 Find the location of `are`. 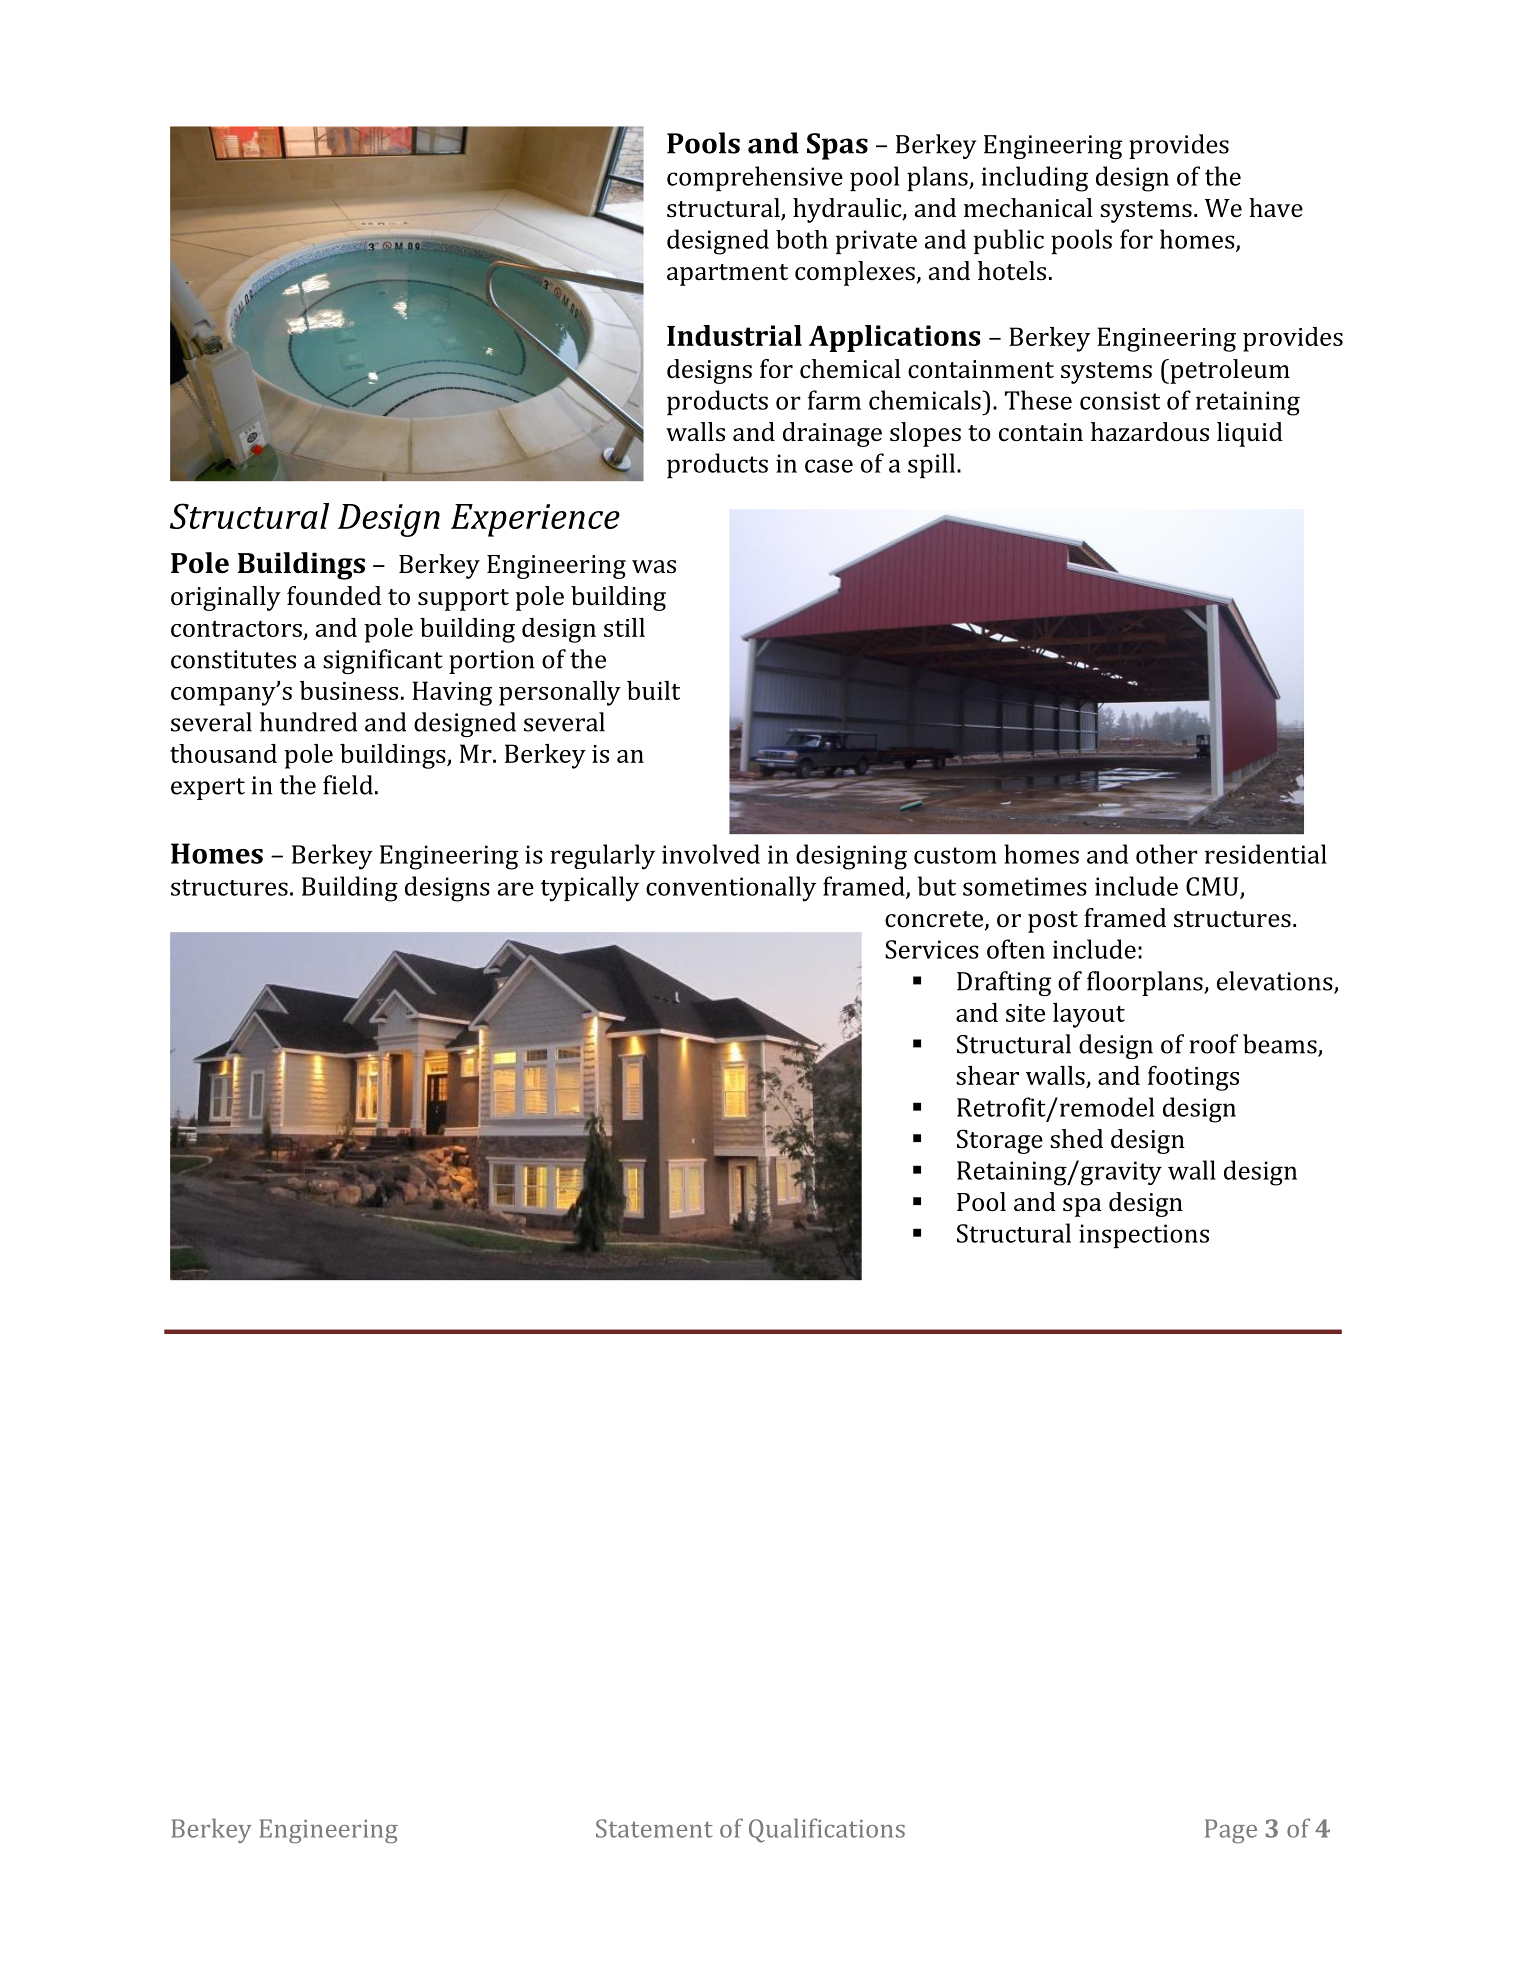

are is located at coordinates (516, 889).
